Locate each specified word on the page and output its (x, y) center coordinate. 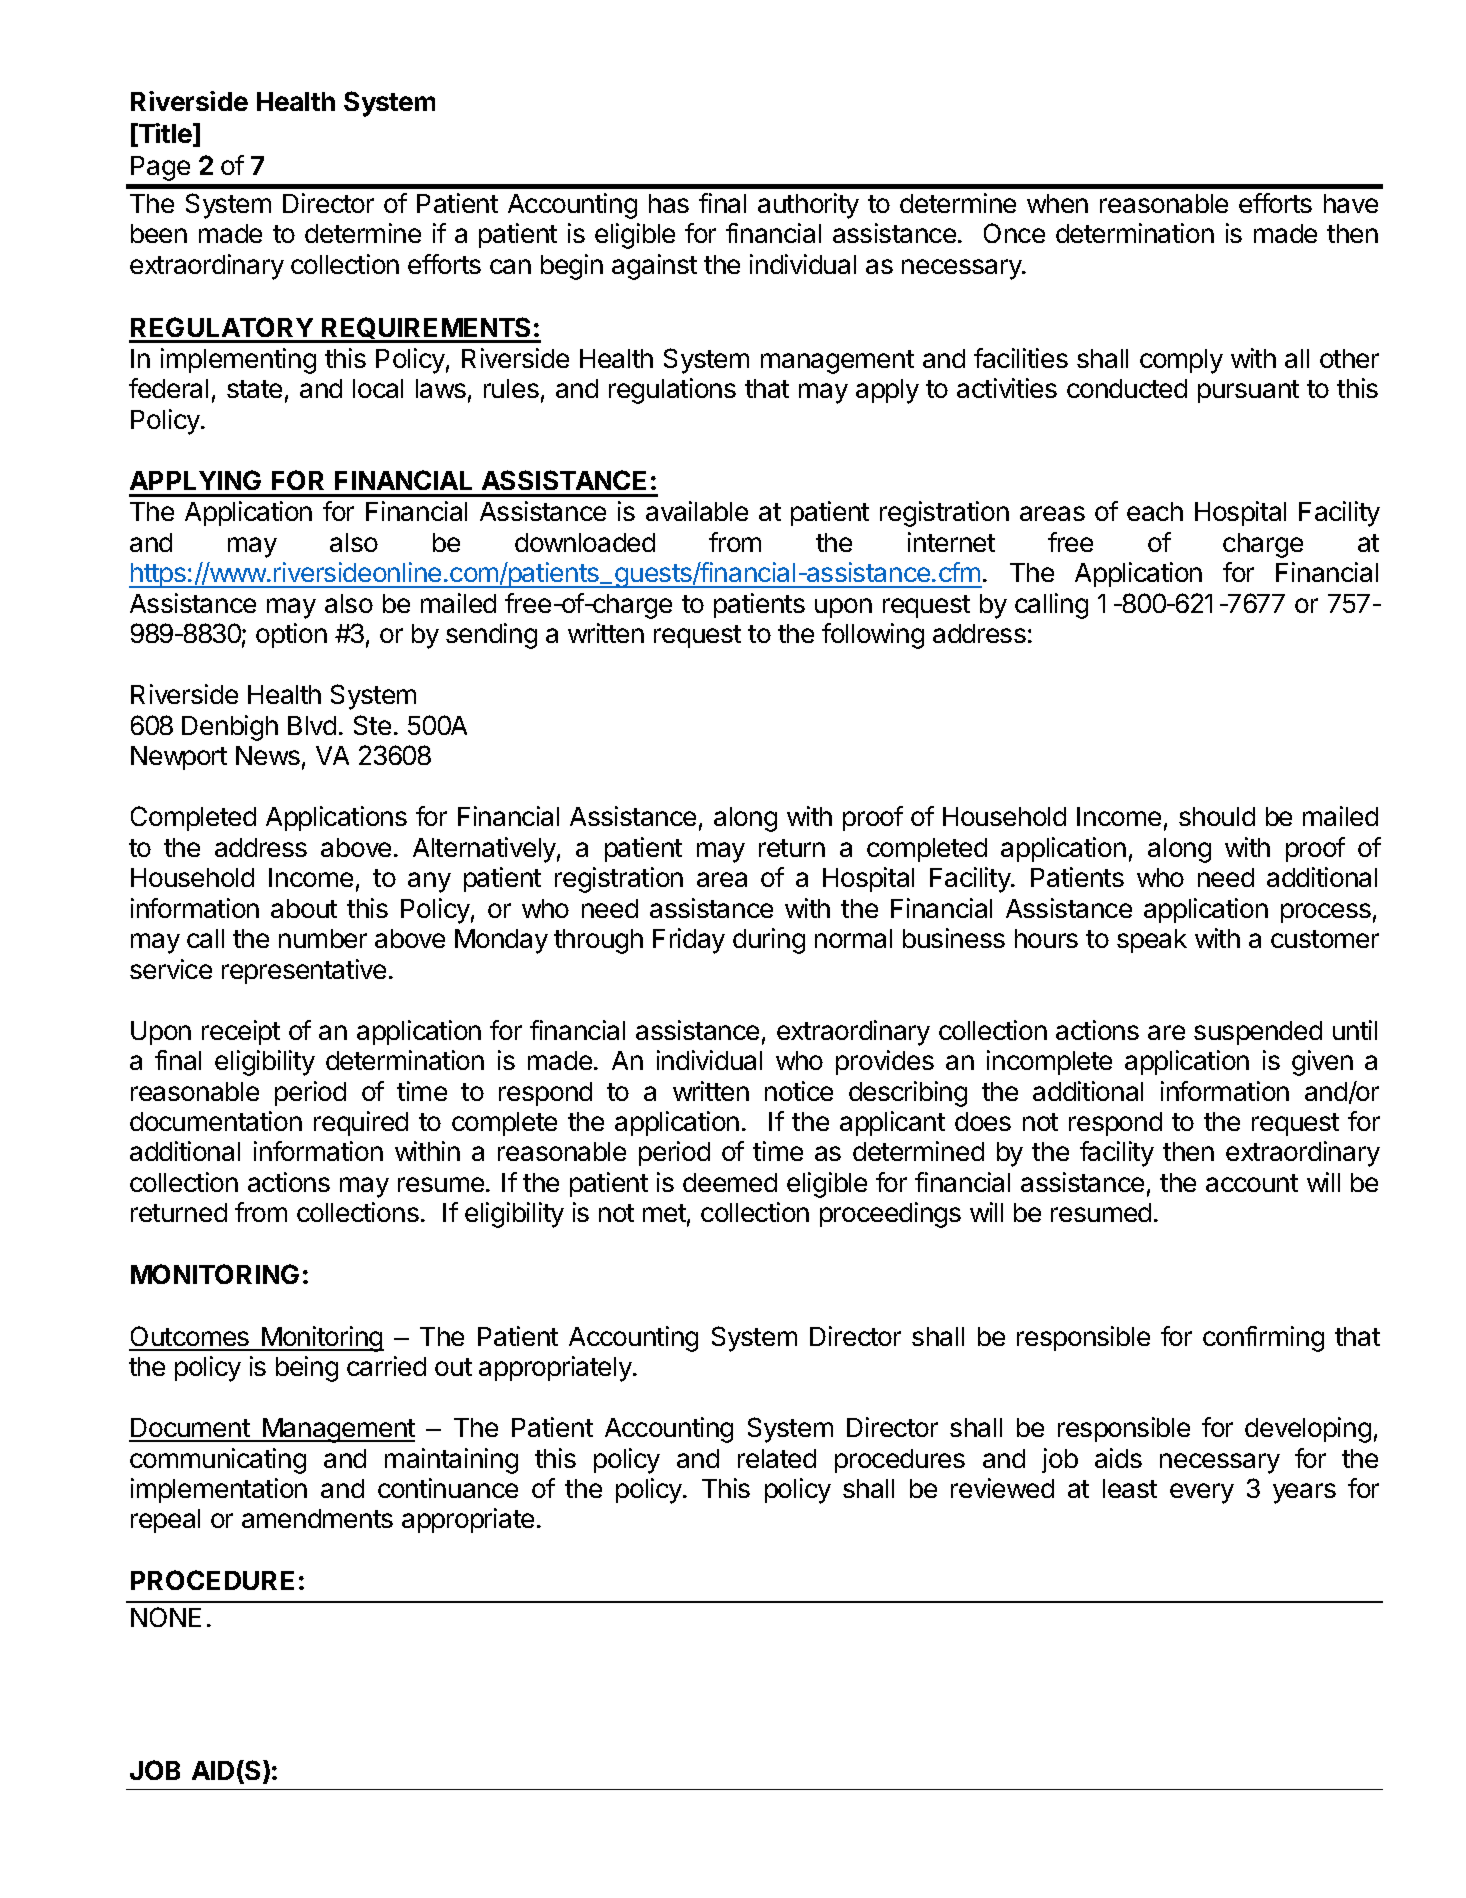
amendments (317, 1518)
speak (1152, 941)
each (1155, 511)
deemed (730, 1182)
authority (808, 206)
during (769, 941)
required (361, 1123)
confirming (1263, 1339)
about (304, 908)
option (291, 635)
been (159, 233)
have (1351, 203)
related (777, 1458)
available (697, 511)
